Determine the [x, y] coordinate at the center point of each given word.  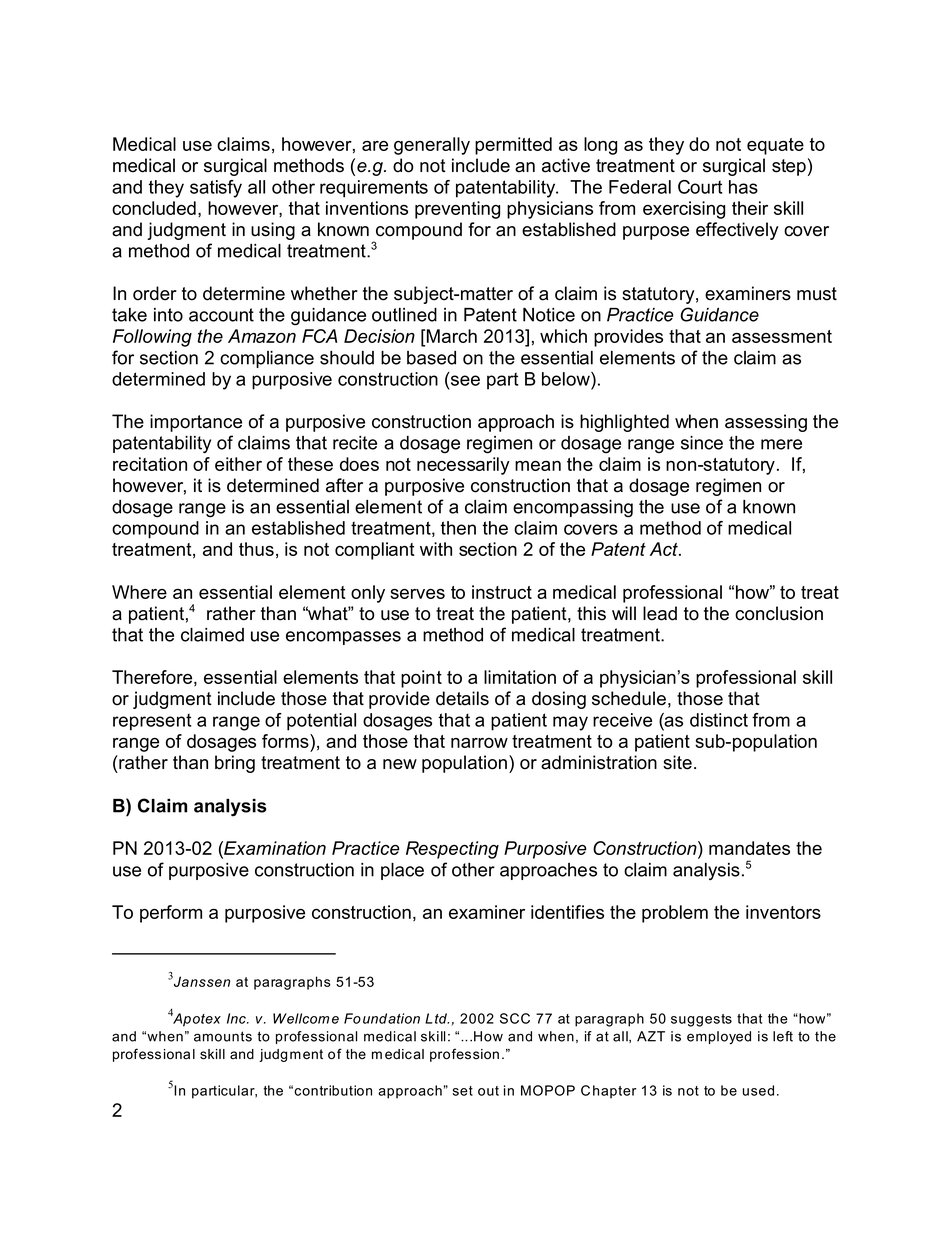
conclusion [779, 613]
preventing [457, 210]
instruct [502, 592]
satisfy [216, 189]
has [743, 187]
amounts [223, 1036]
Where [139, 592]
